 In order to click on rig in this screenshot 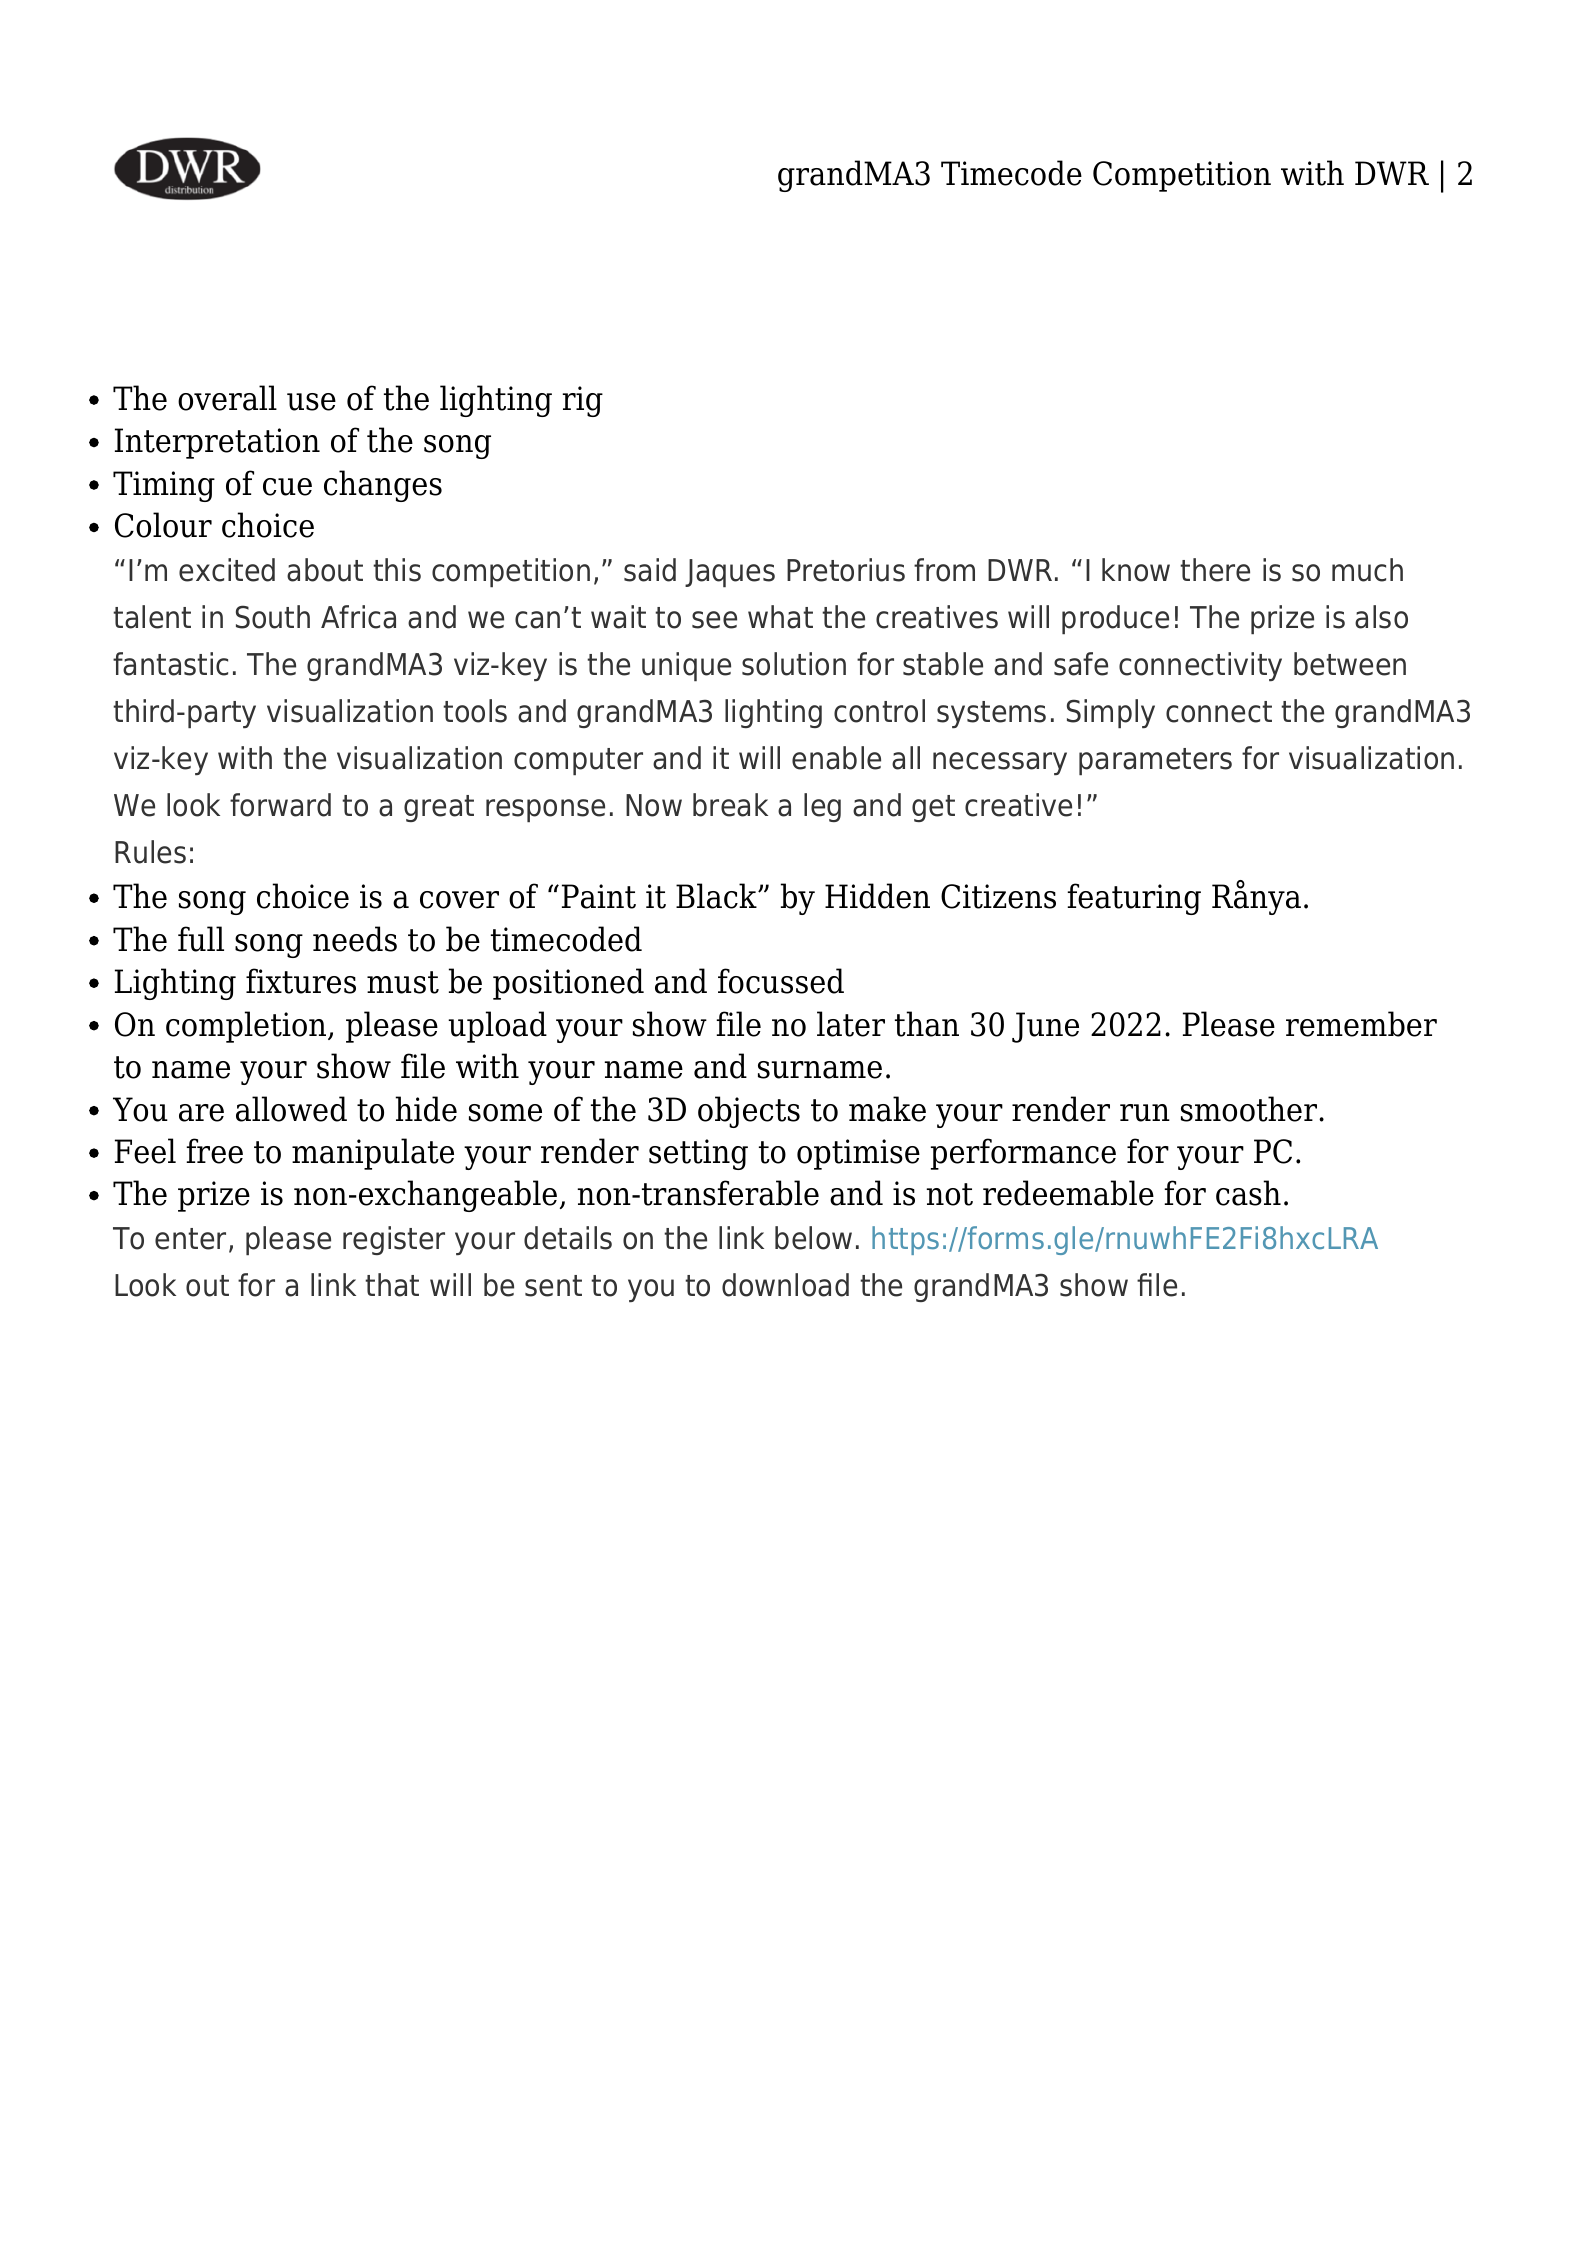, I will do `click(582, 401)`.
